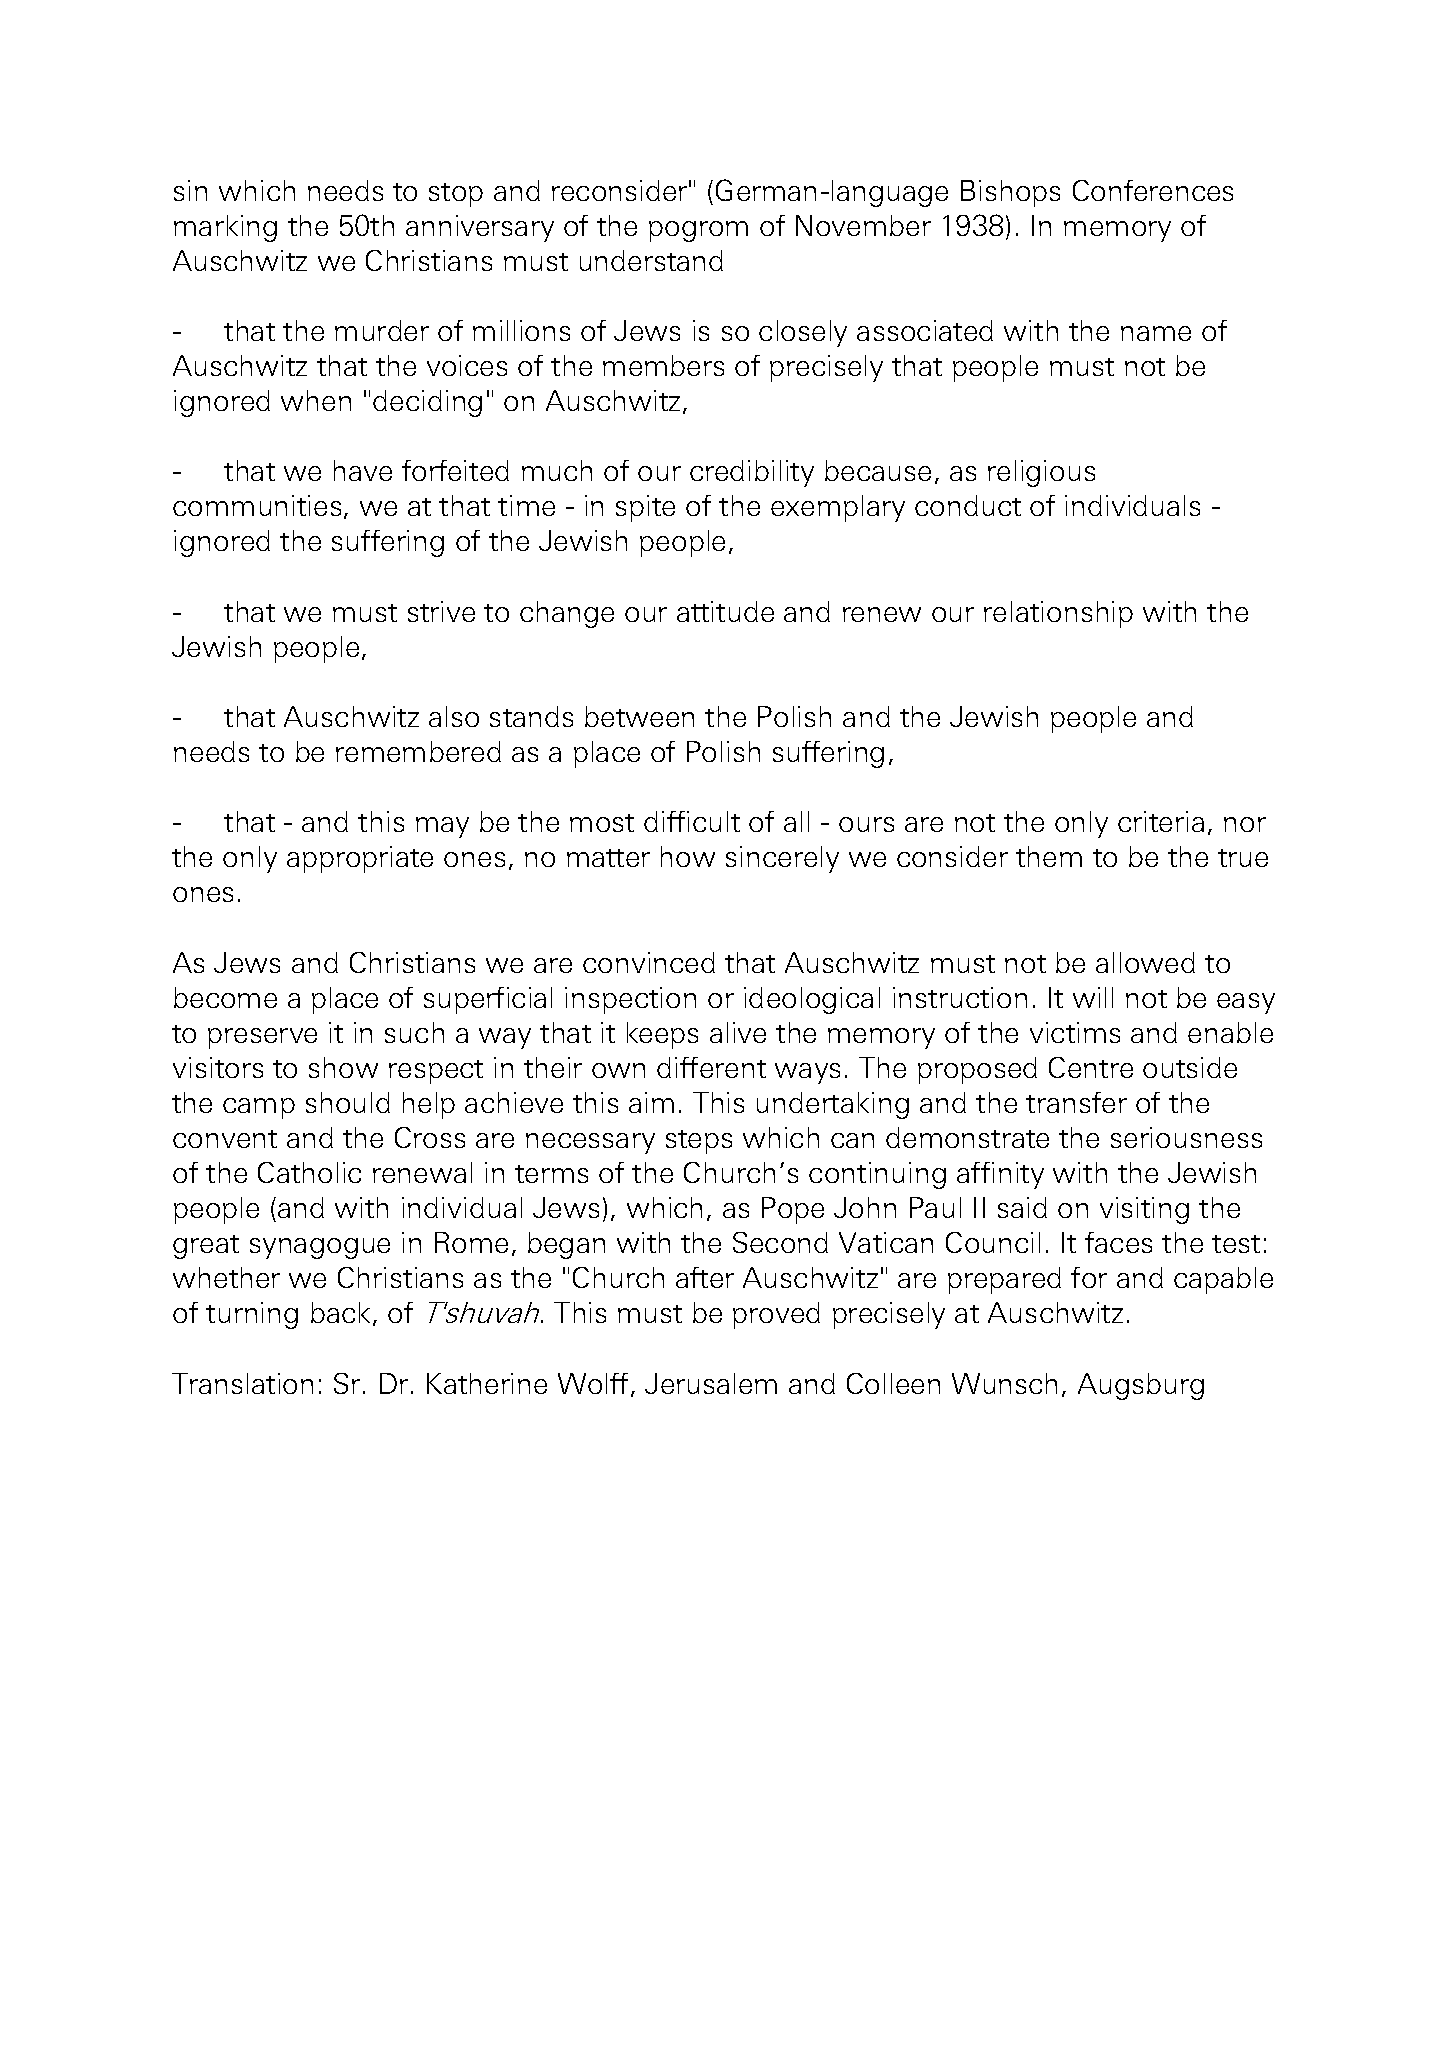  What do you see at coordinates (340, 1312) in the screenshot?
I see `back` at bounding box center [340, 1312].
